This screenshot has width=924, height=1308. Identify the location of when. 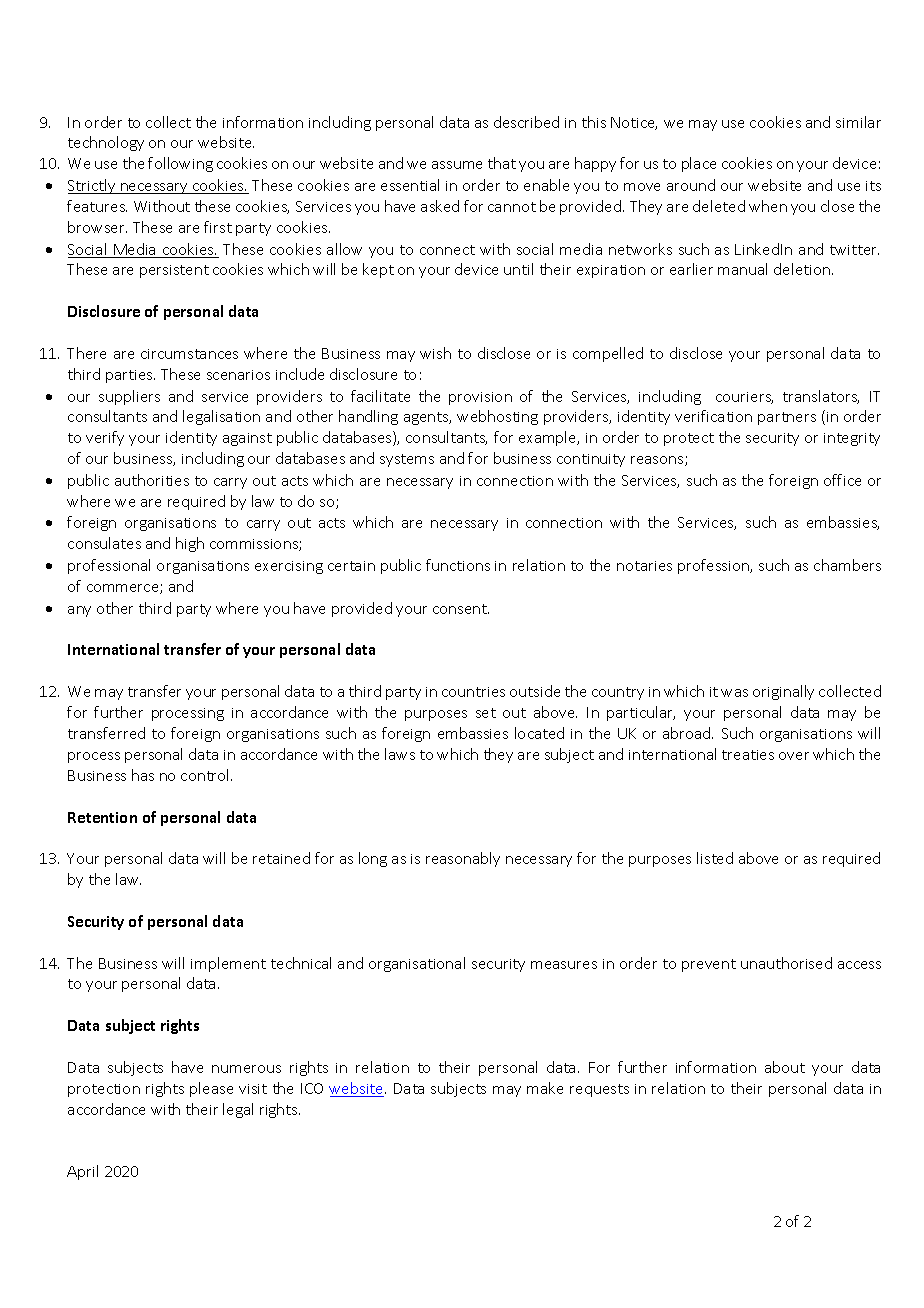
(768, 206).
